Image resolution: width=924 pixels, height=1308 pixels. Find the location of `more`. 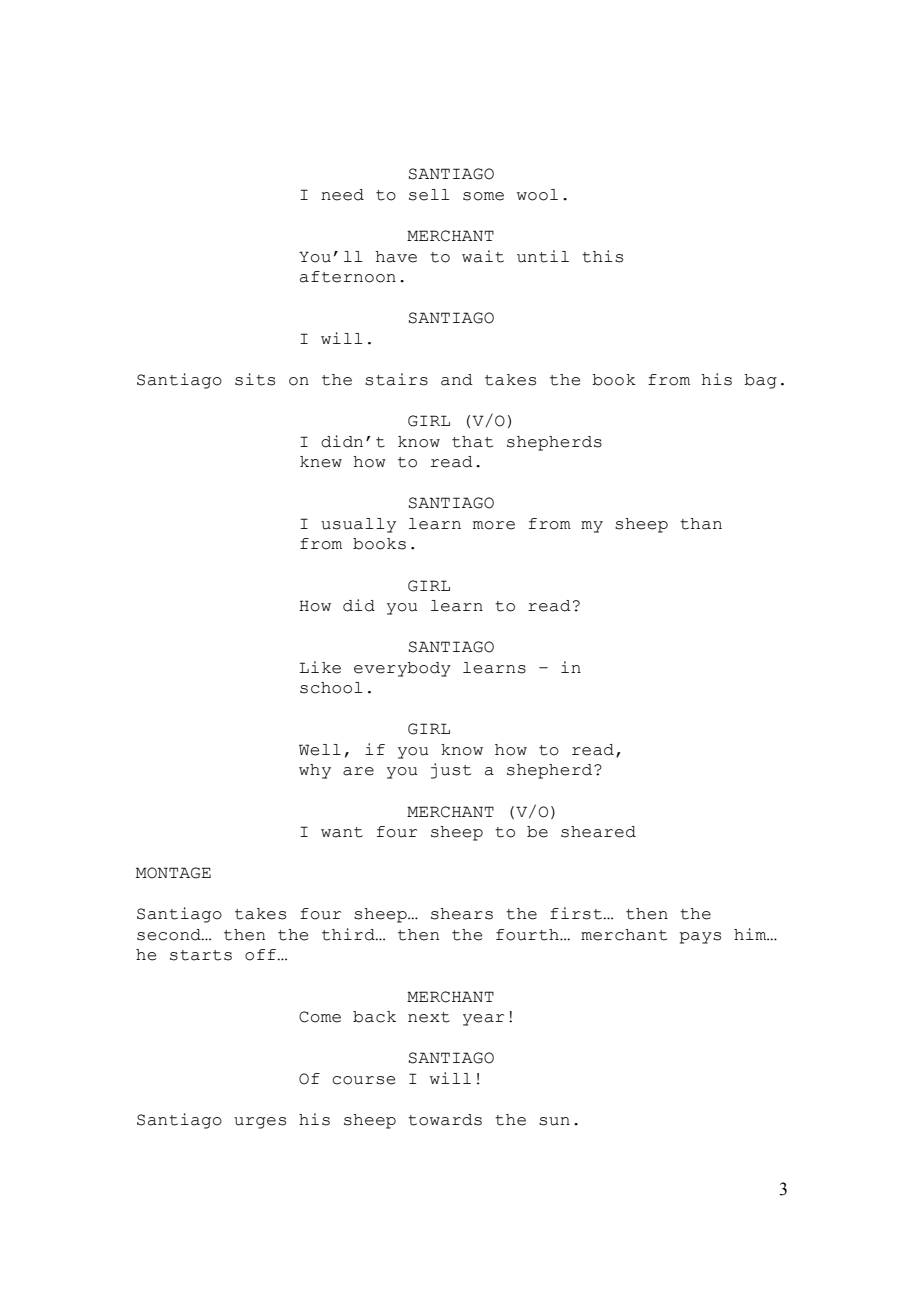

more is located at coordinates (494, 525).
